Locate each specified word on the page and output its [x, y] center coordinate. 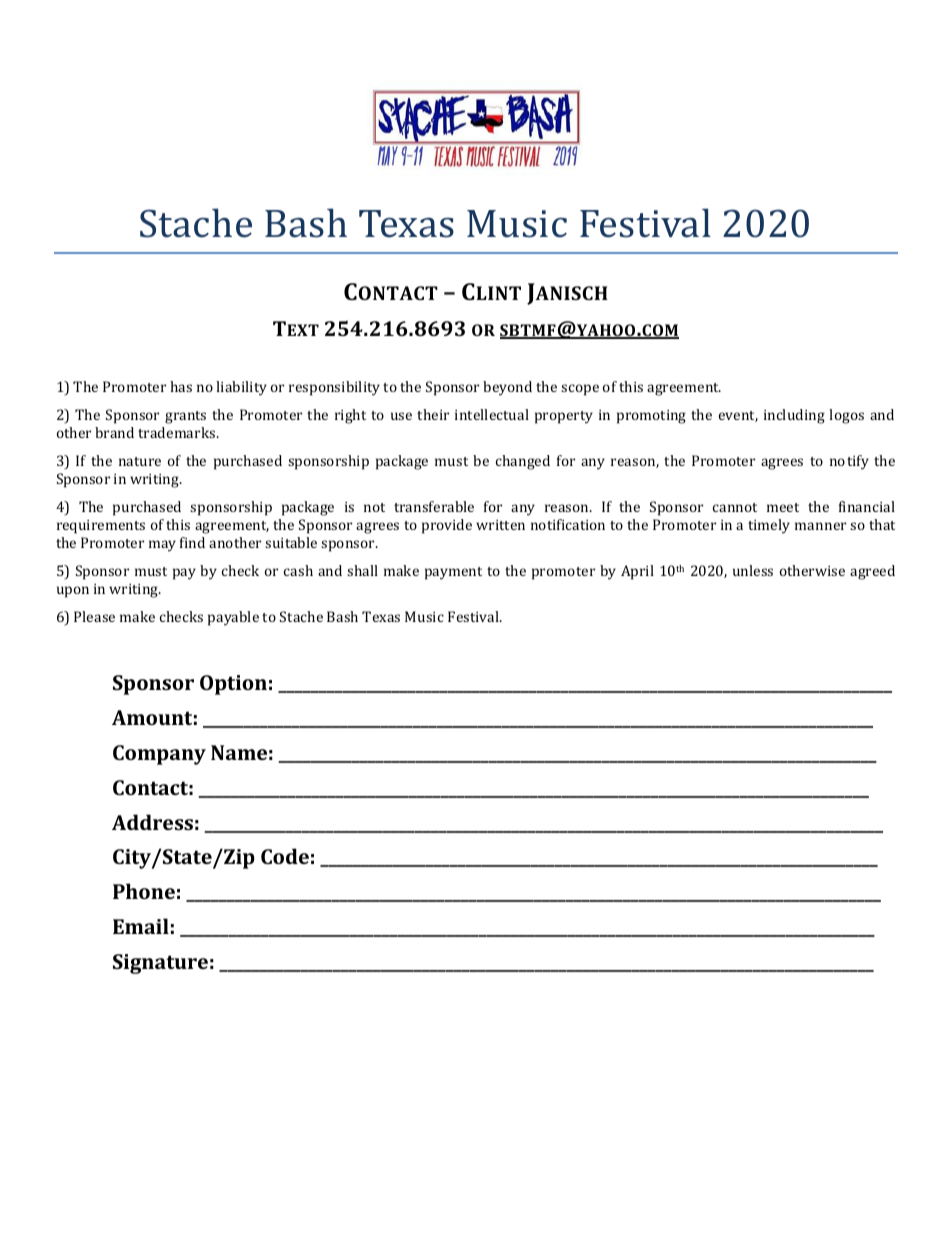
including [794, 416]
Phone [144, 891]
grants [185, 417]
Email [141, 926]
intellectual [492, 414]
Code [285, 856]
